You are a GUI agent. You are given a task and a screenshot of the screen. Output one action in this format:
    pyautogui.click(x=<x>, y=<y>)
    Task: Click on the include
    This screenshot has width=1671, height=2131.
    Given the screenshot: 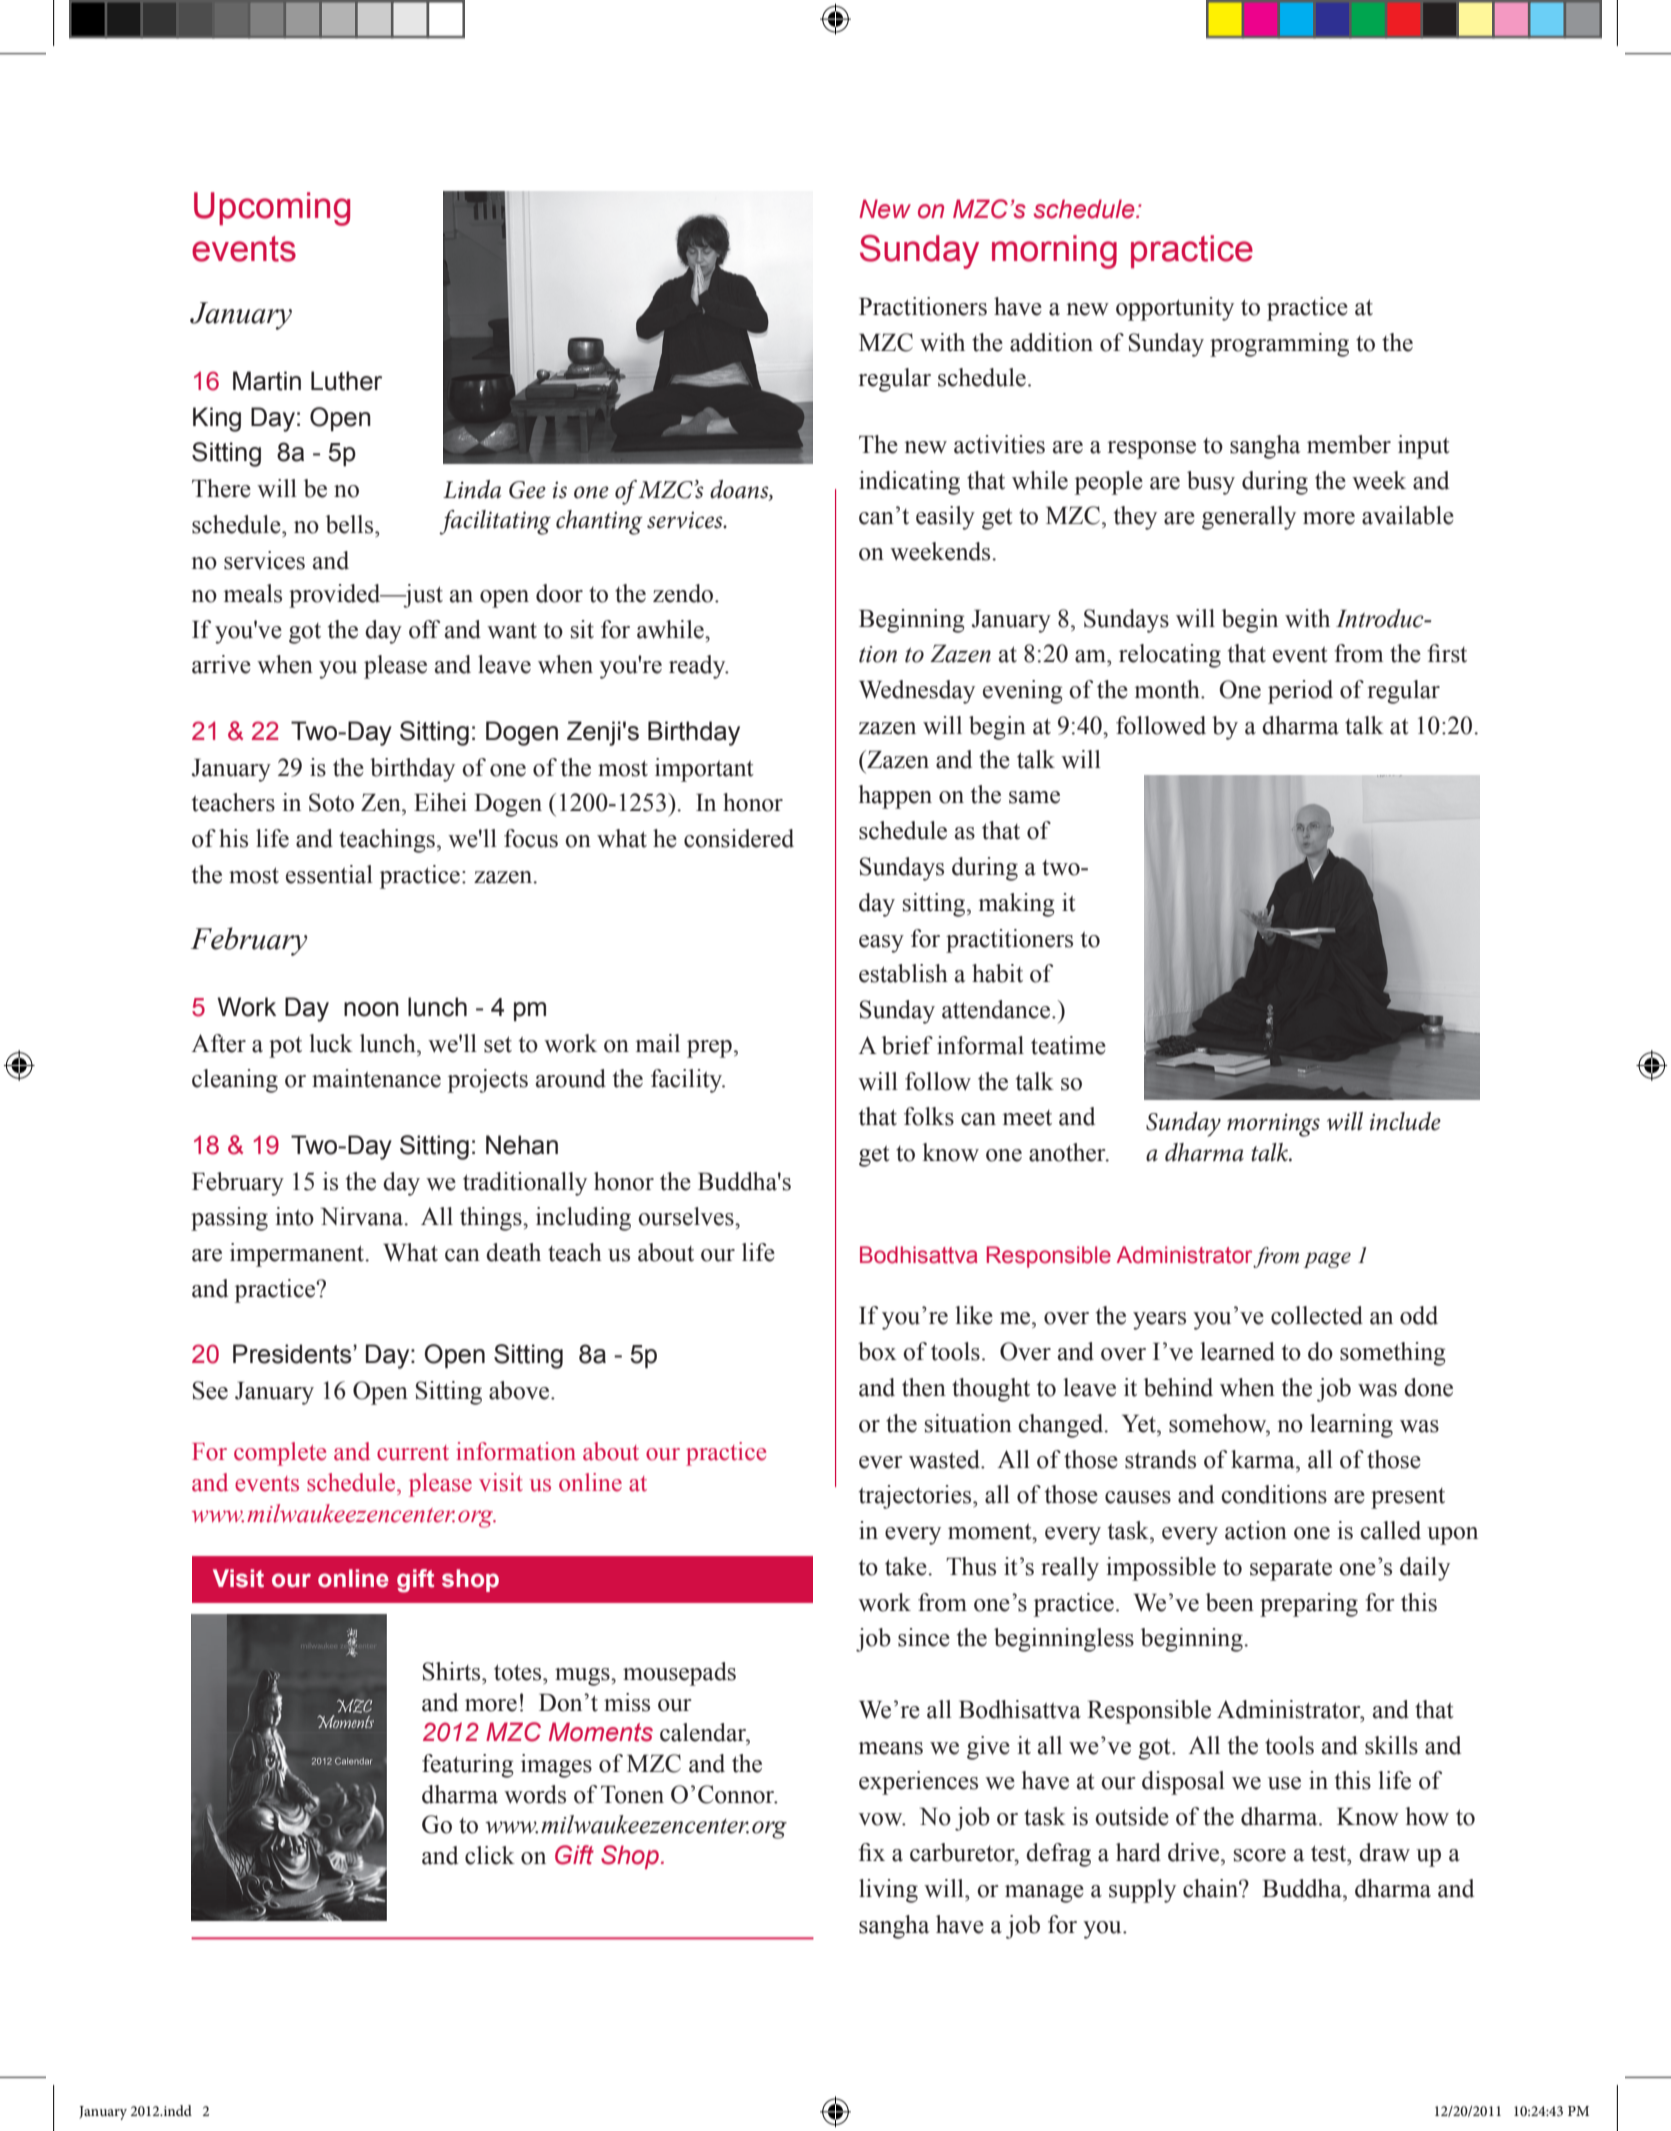 What is the action you would take?
    pyautogui.click(x=1405, y=1121)
